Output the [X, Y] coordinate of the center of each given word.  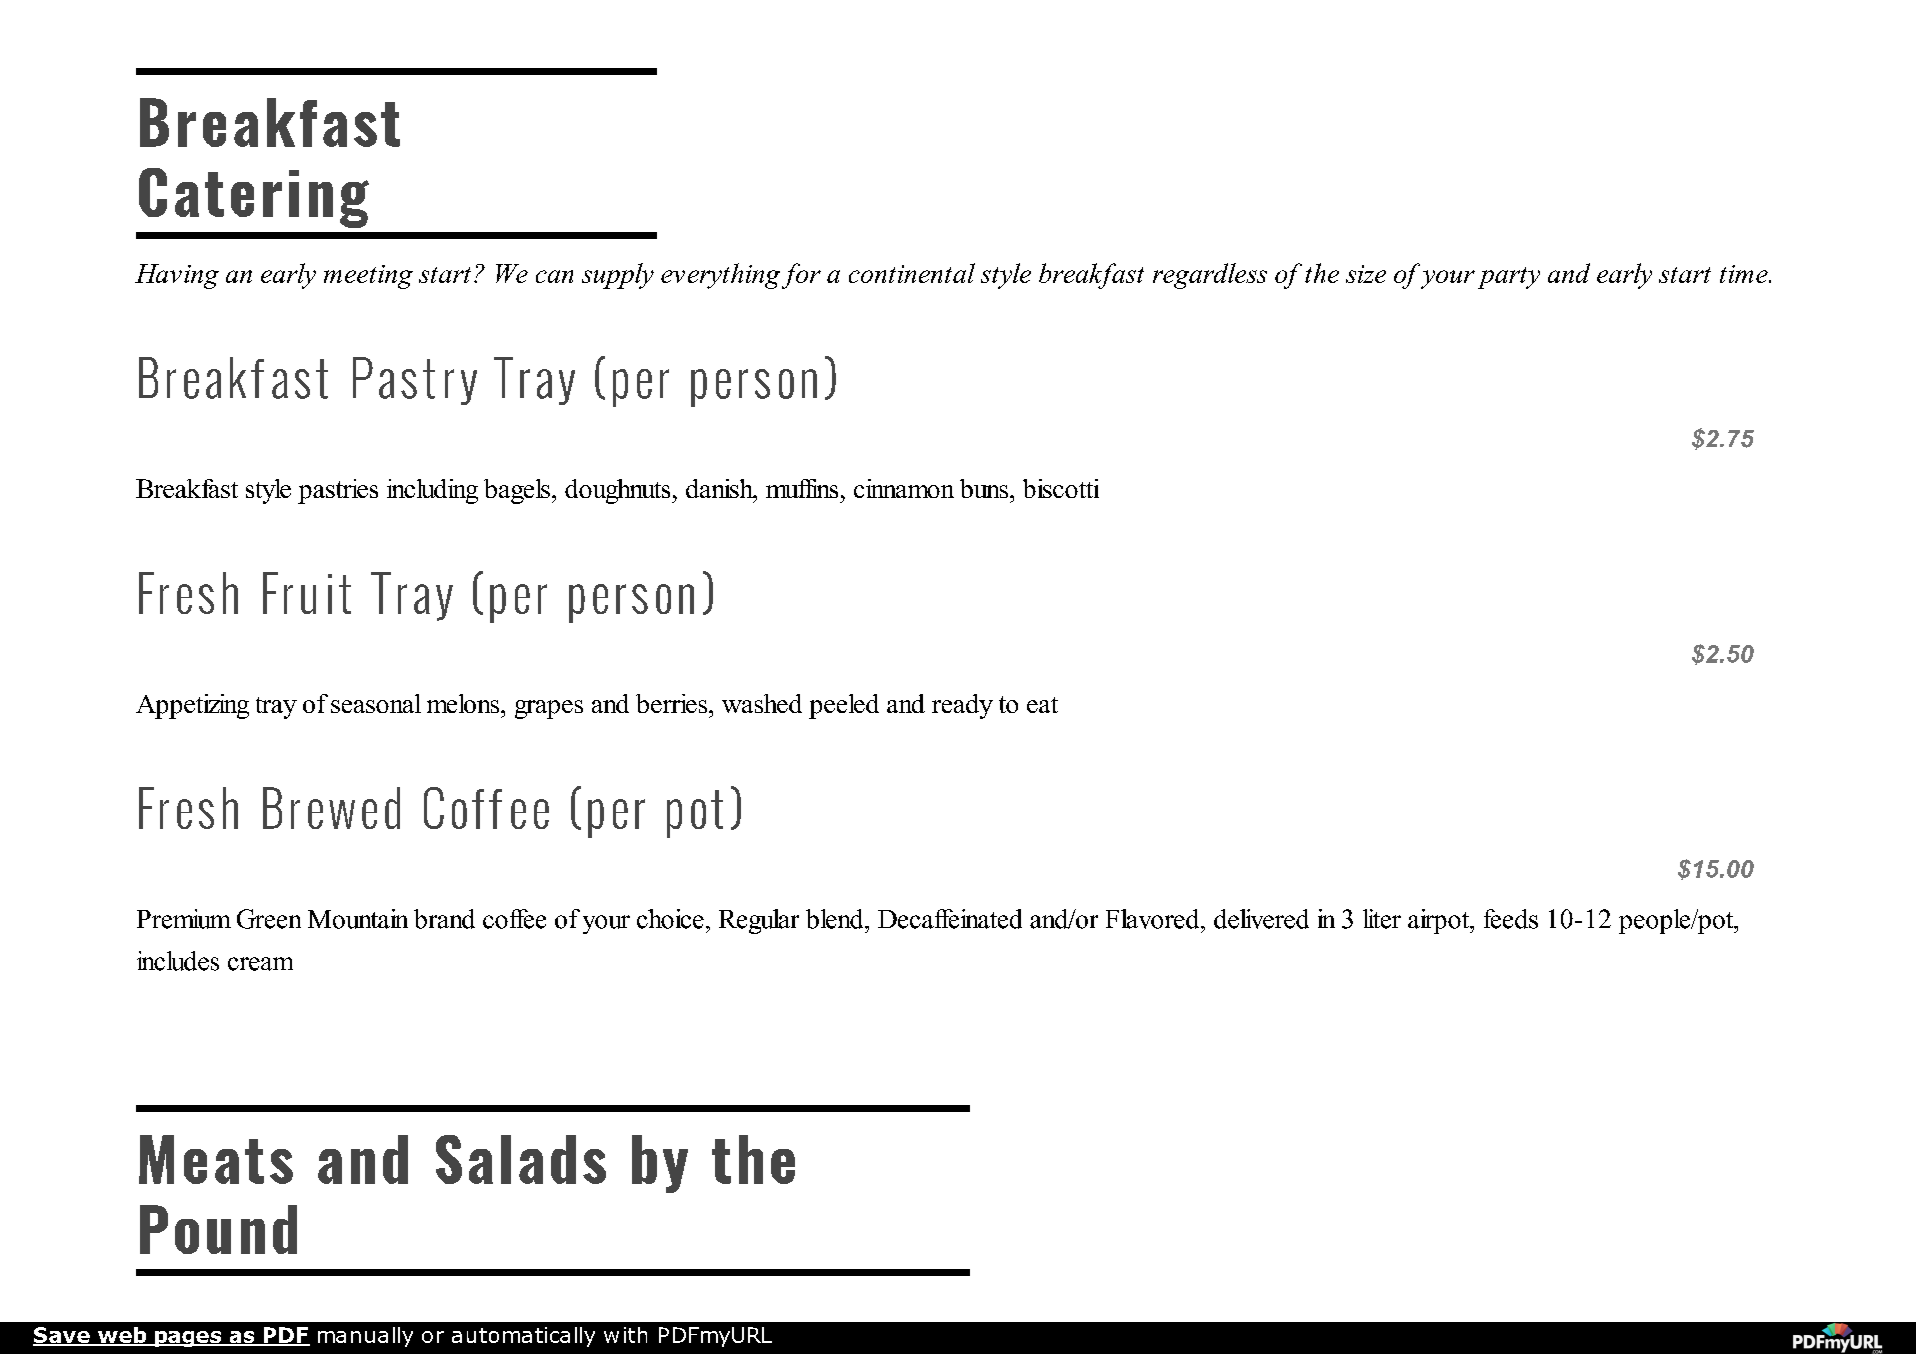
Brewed [331, 808]
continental [912, 273]
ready [962, 706]
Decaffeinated [950, 919]
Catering [254, 198]
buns [985, 488]
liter [1382, 919]
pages [188, 1339]
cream [260, 964]
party [1509, 278]
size [1366, 274]
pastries [338, 491]
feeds [1511, 919]
